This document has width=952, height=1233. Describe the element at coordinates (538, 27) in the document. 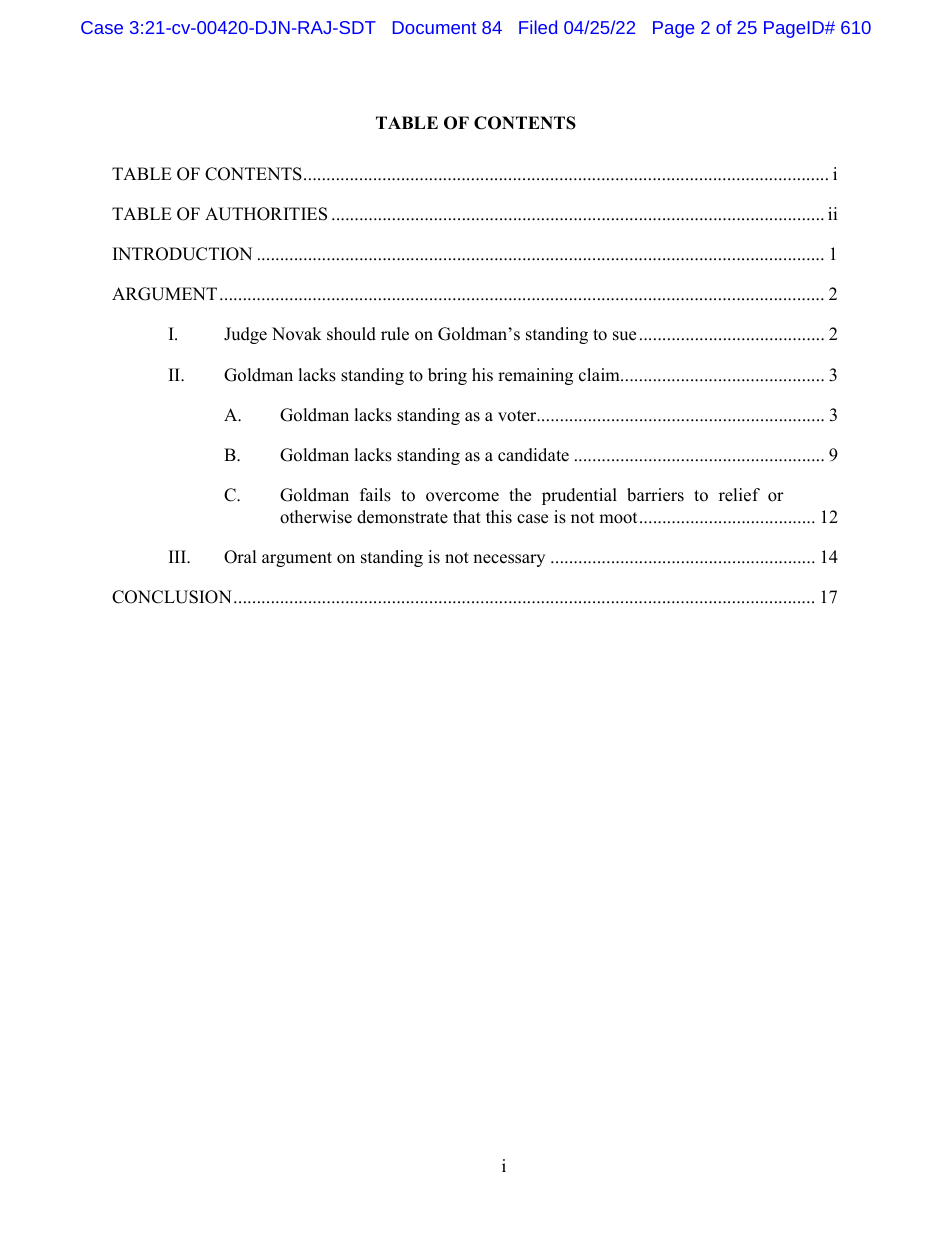

I see `Filed` at that location.
